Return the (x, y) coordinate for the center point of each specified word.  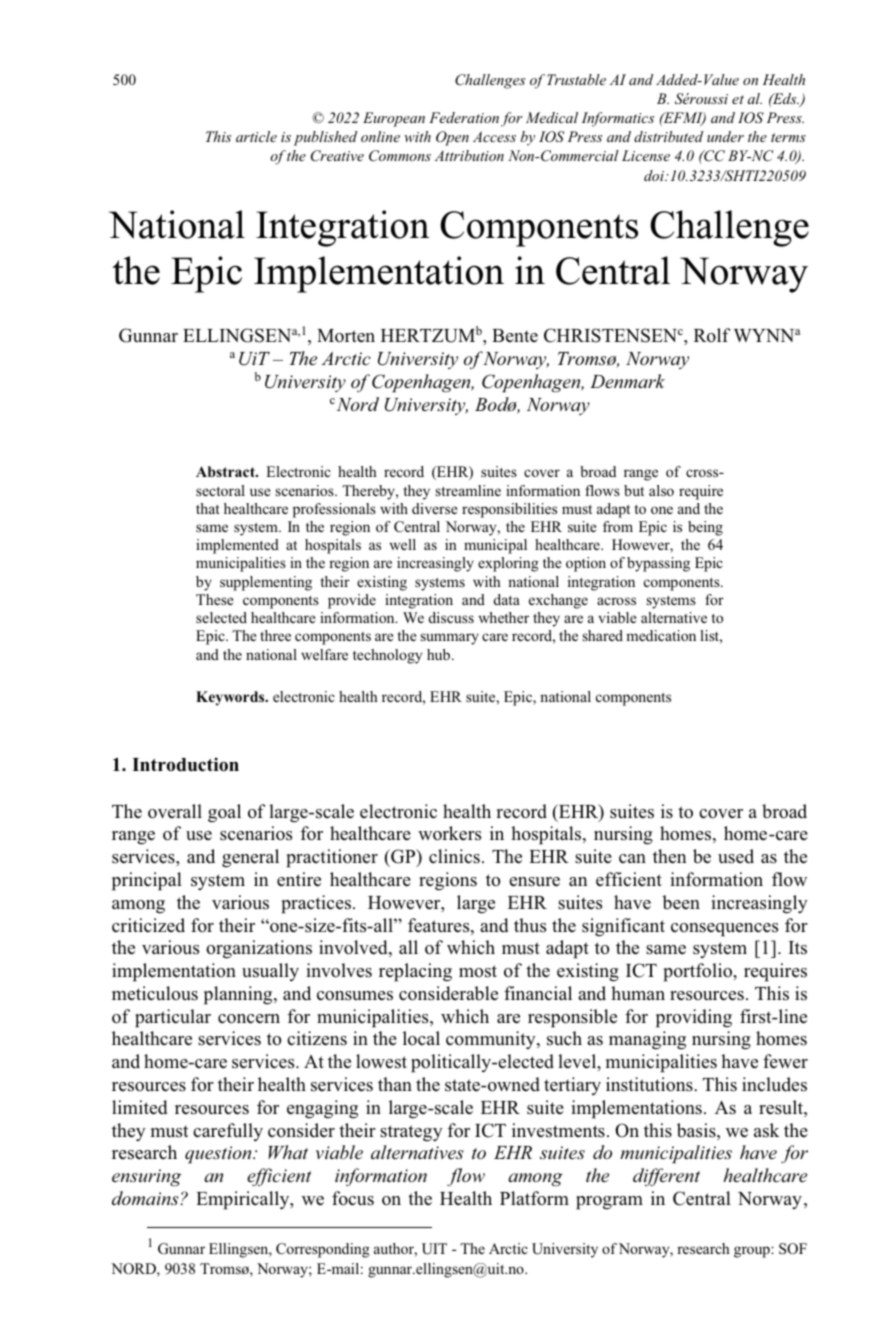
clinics (454, 856)
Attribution (469, 155)
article (256, 136)
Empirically (244, 1200)
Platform (534, 1198)
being (705, 528)
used (736, 856)
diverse (434, 508)
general (250, 858)
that (207, 508)
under (725, 136)
